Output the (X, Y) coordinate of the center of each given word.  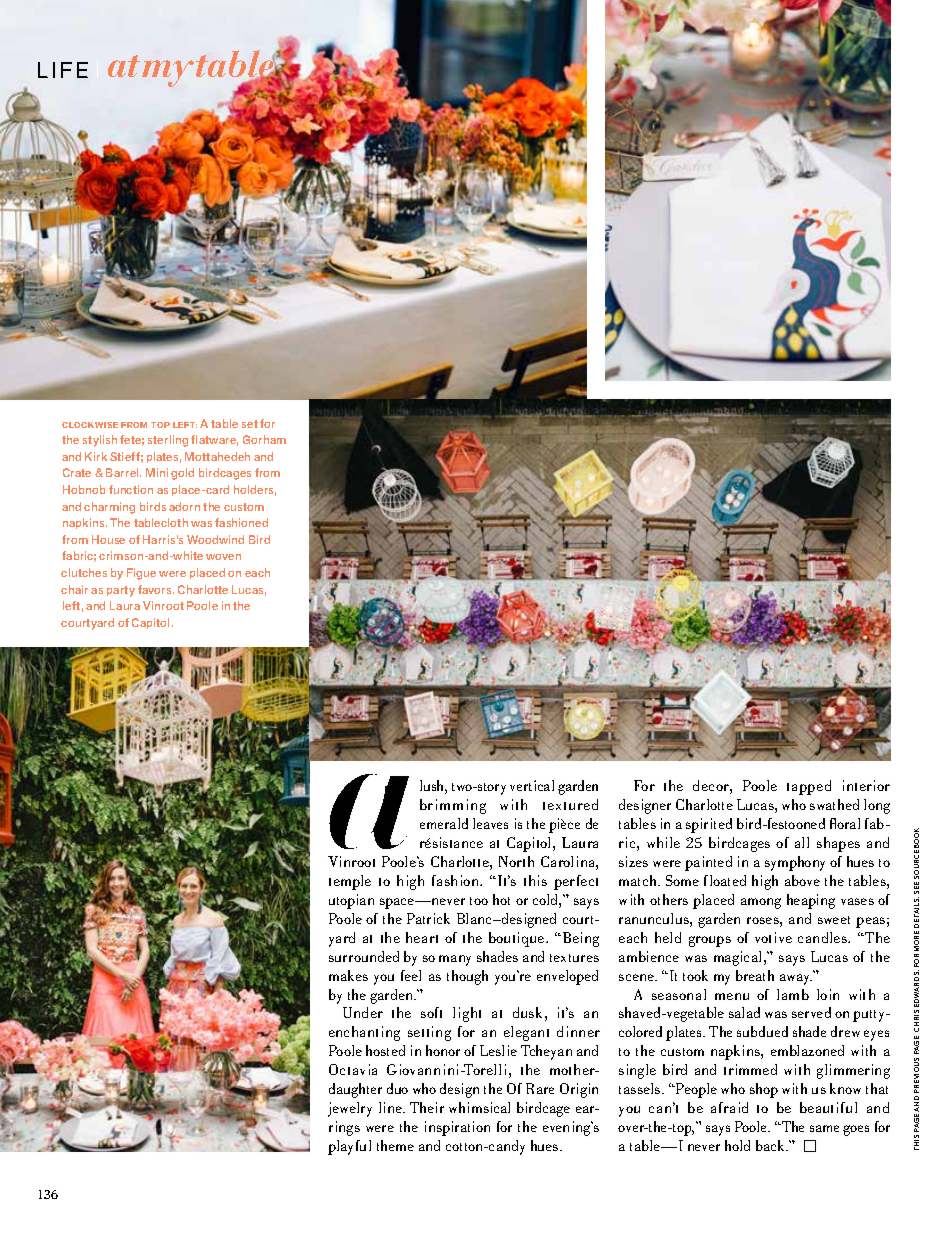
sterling (168, 441)
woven (223, 557)
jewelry (350, 1109)
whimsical (479, 1107)
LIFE (63, 70)
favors (156, 589)
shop (764, 1090)
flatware (214, 440)
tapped (809, 787)
